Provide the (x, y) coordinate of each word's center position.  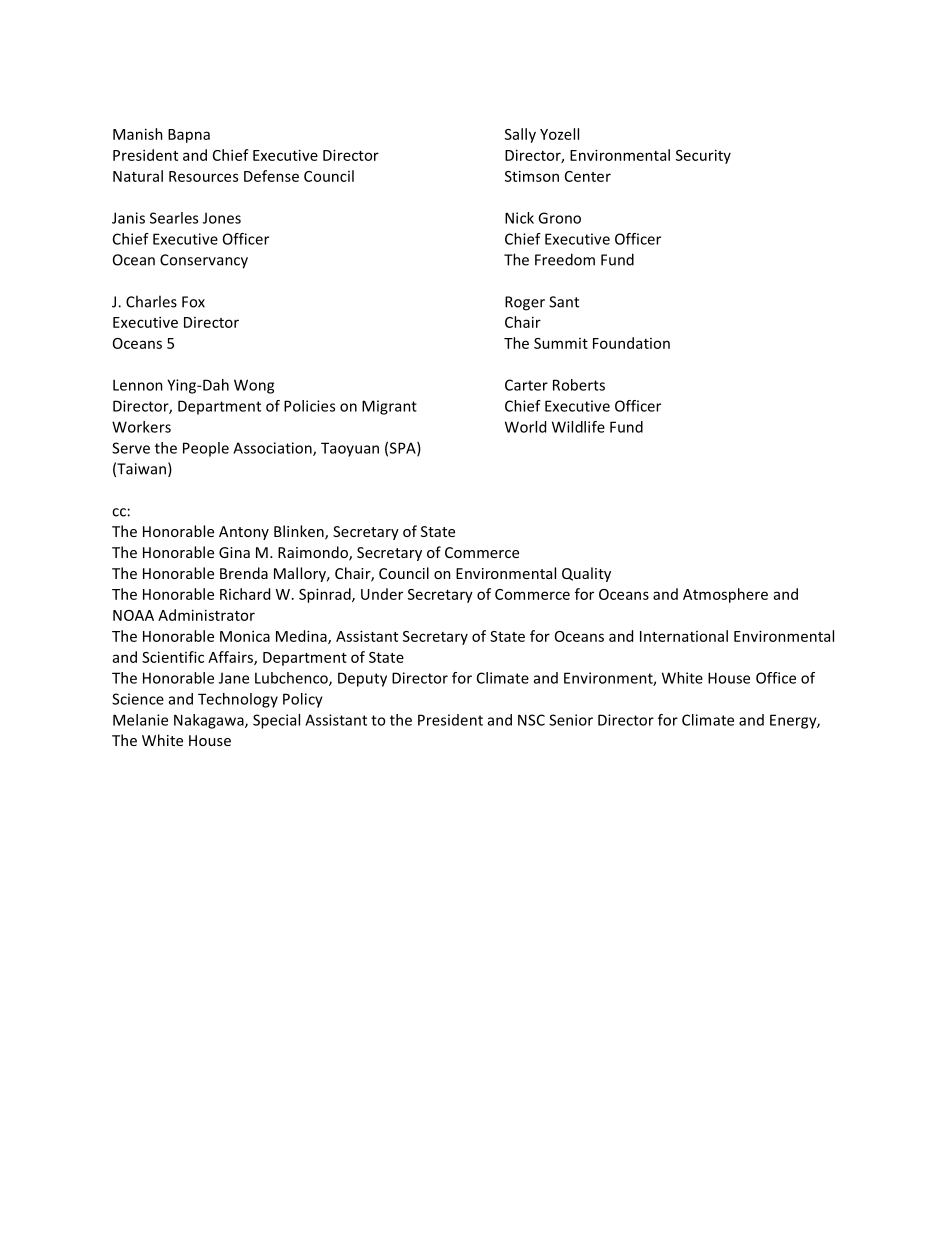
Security (703, 156)
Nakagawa (210, 721)
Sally (520, 135)
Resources (203, 176)
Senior (571, 720)
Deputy (362, 679)
